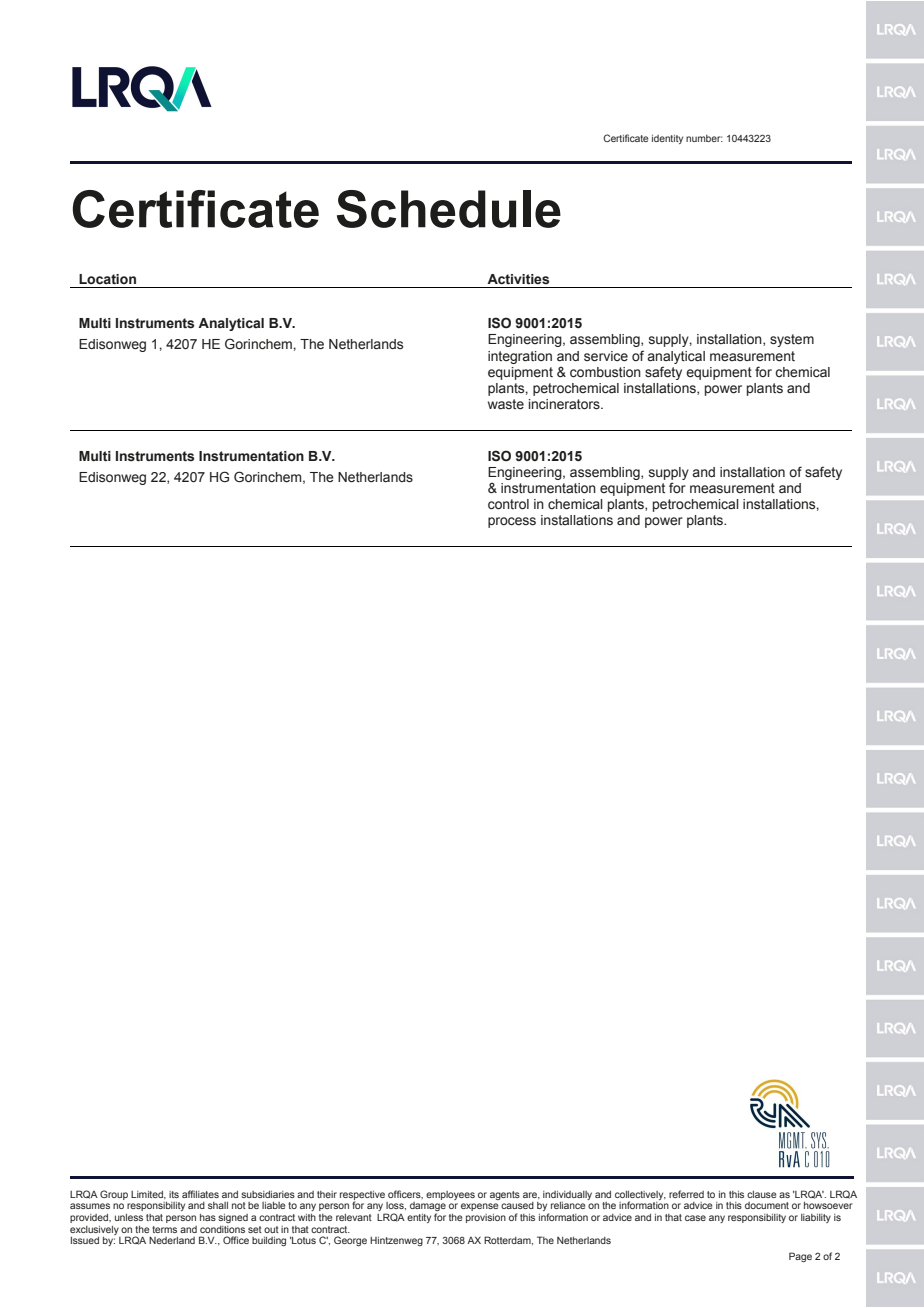 The height and width of the screenshot is (1308, 924). What do you see at coordinates (512, 522) in the screenshot?
I see `process` at bounding box center [512, 522].
